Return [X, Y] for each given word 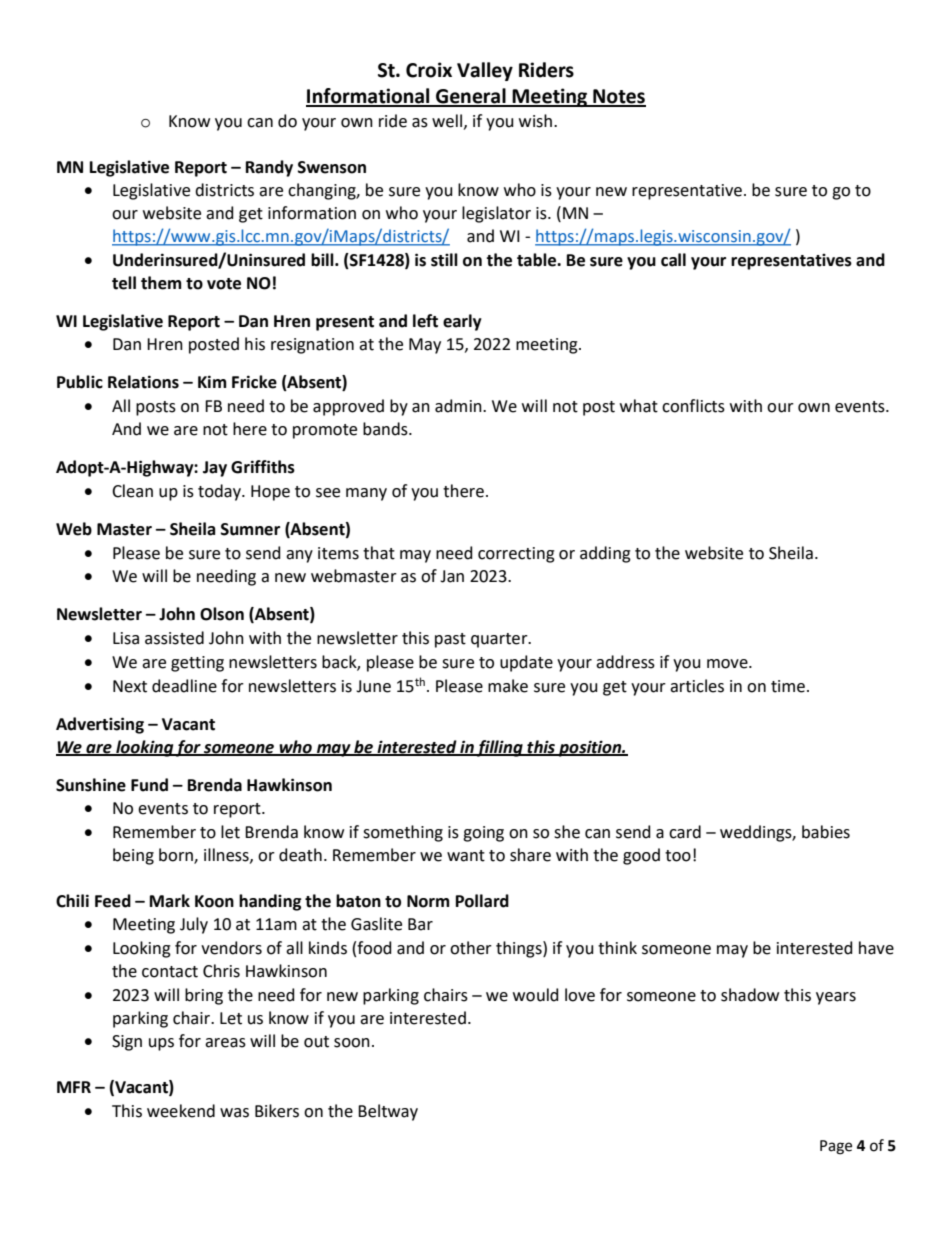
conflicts [693, 406]
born [177, 856]
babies [826, 832]
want [466, 856]
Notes [618, 97]
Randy [269, 168]
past [450, 640]
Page [836, 1147]
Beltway [388, 1112]
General [471, 97]
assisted [174, 638]
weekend [181, 1111]
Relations [143, 382]
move [728, 664]
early [462, 322]
